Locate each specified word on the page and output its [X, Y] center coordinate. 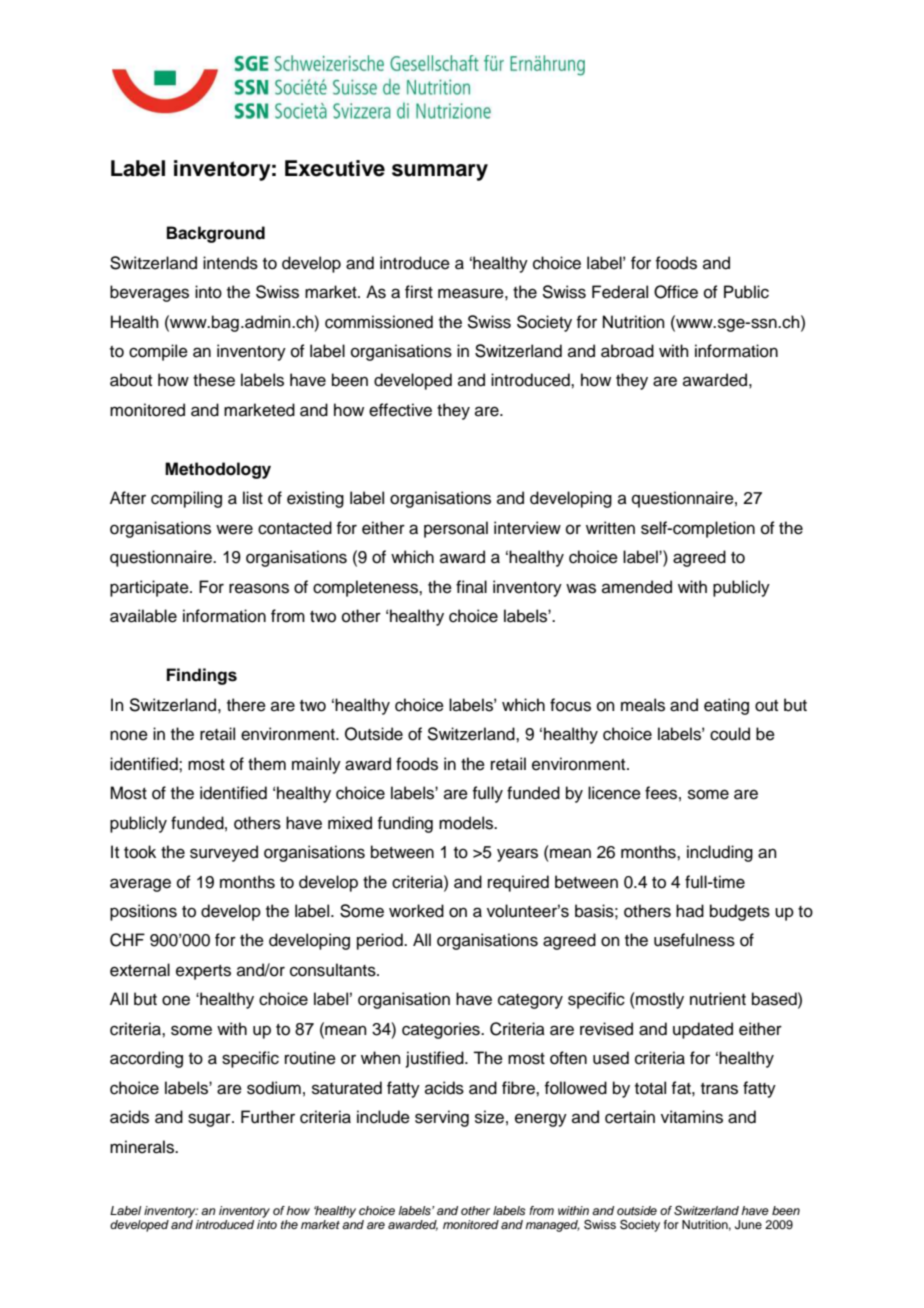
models [467, 823]
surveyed [224, 853]
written [610, 528]
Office [676, 292]
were [234, 529]
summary [440, 172]
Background [216, 234]
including [720, 853]
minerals [143, 1147]
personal [456, 529]
